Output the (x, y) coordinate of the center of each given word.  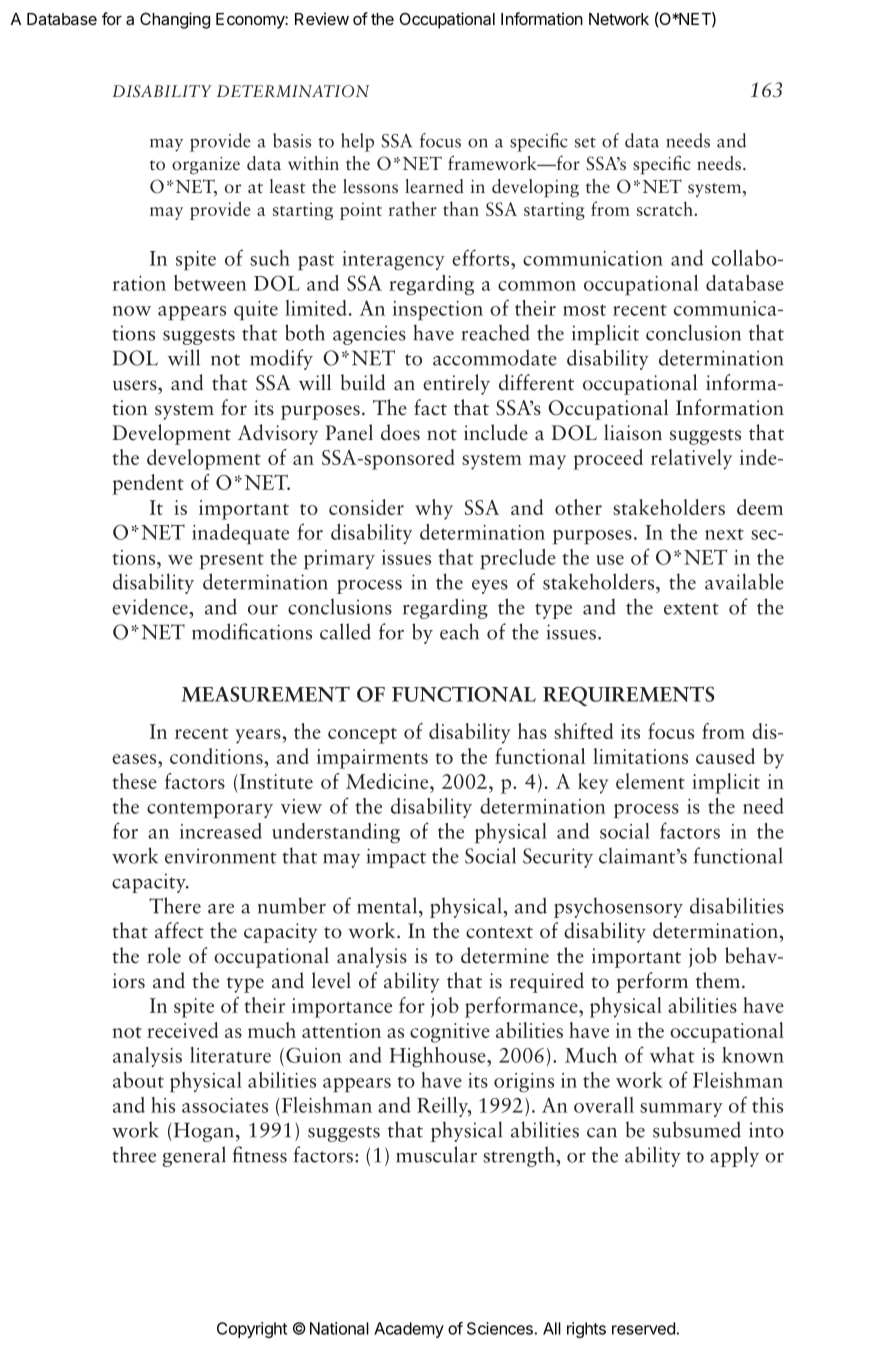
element (650, 781)
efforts (482, 257)
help (357, 142)
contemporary (210, 810)
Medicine (388, 781)
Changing (175, 20)
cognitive (450, 1033)
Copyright (252, 1330)
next (724, 534)
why (434, 509)
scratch (666, 208)
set (585, 142)
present (232, 561)
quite (256, 310)
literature (230, 1055)
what (672, 1055)
